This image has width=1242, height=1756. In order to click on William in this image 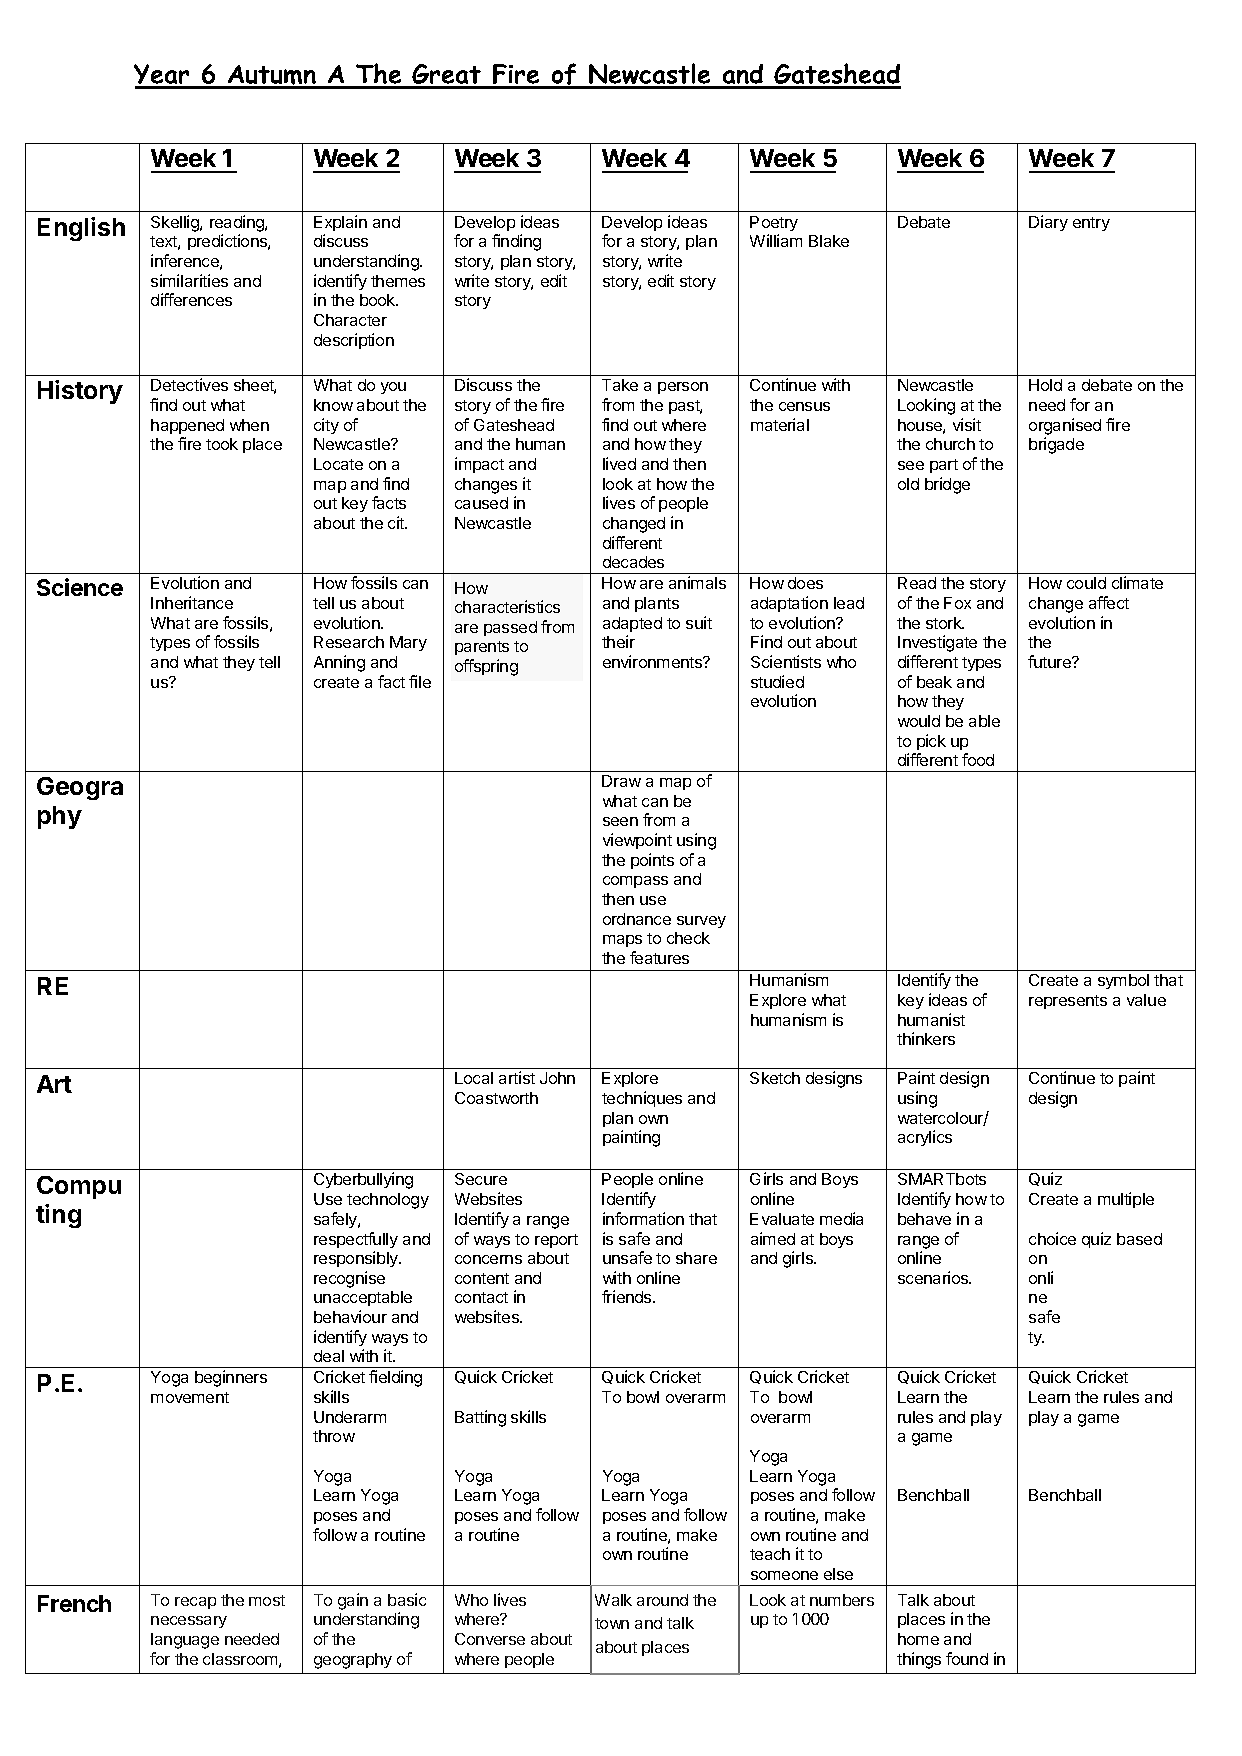, I will do `click(776, 240)`.
